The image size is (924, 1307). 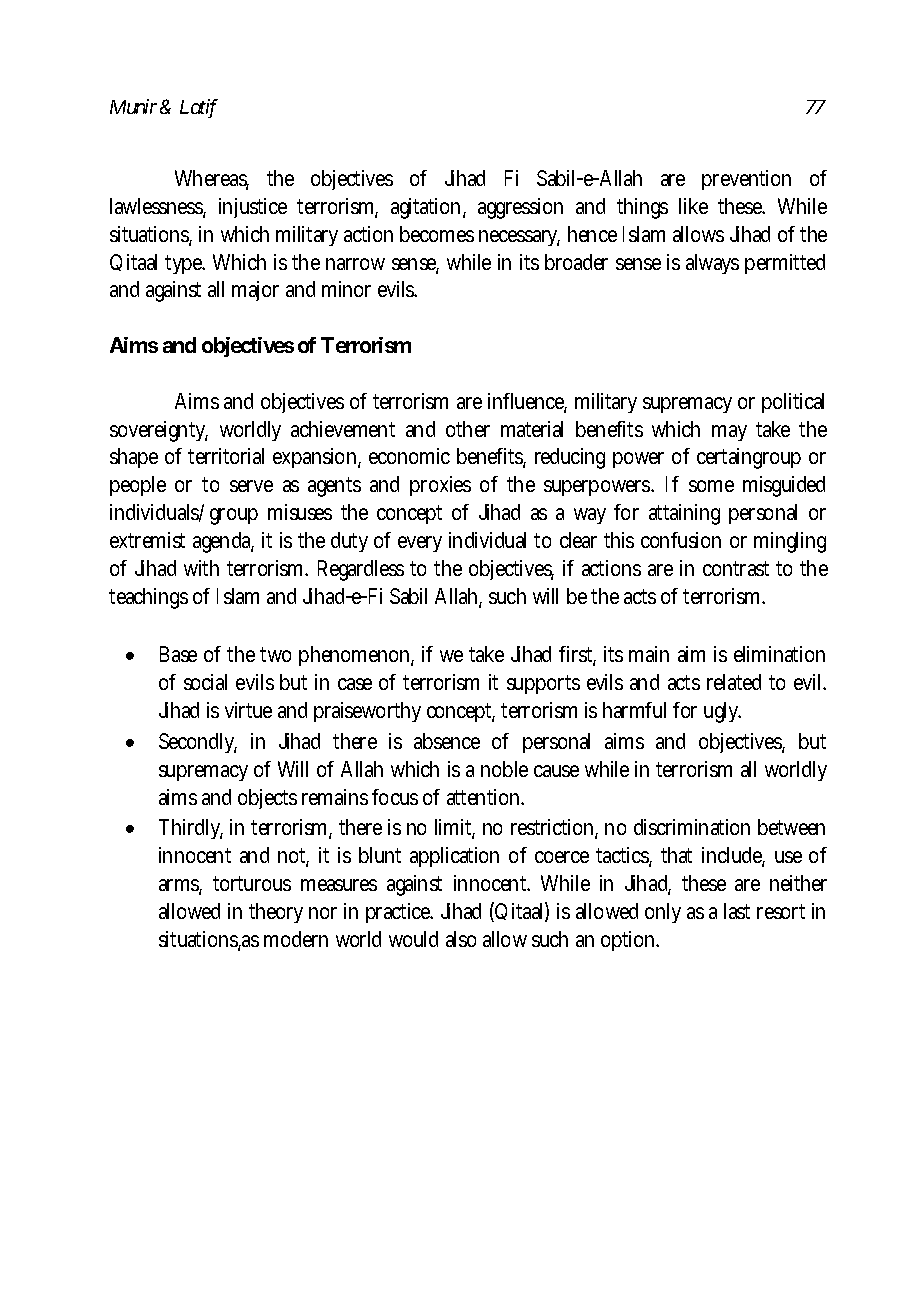 I want to click on last, so click(x=737, y=911).
